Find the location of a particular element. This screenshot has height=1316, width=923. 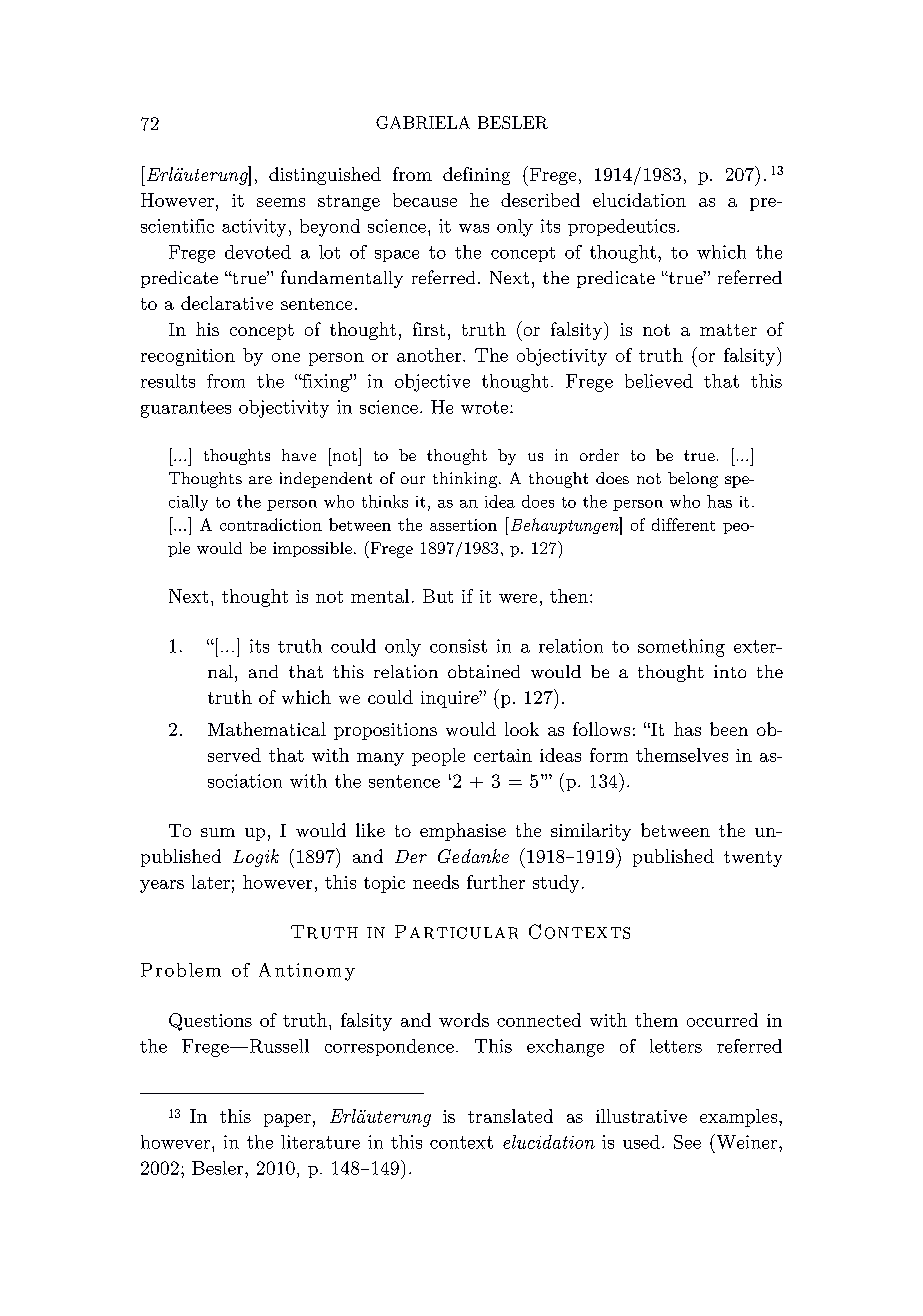

sum is located at coordinates (218, 832).
